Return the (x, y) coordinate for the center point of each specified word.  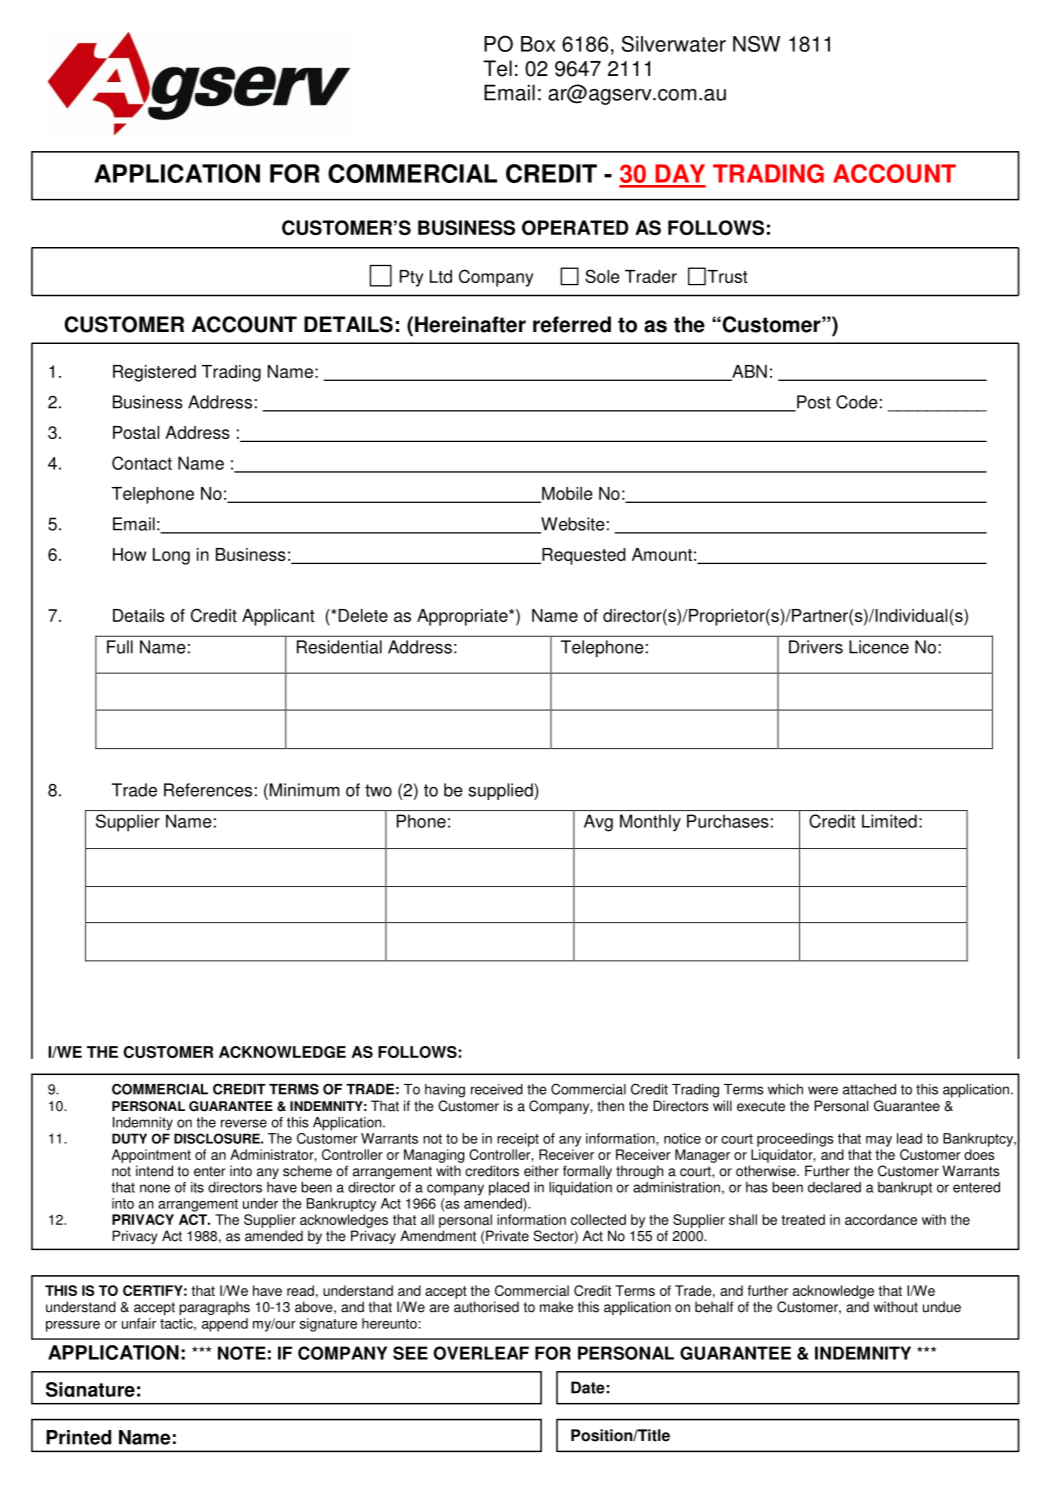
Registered (154, 373)
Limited (889, 821)
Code (857, 402)
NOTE (242, 1353)
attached (869, 1089)
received (497, 1089)
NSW (756, 44)
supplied (501, 791)
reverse (244, 1123)
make (556, 1307)
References (208, 790)
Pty (411, 278)
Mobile (566, 495)
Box (538, 44)
